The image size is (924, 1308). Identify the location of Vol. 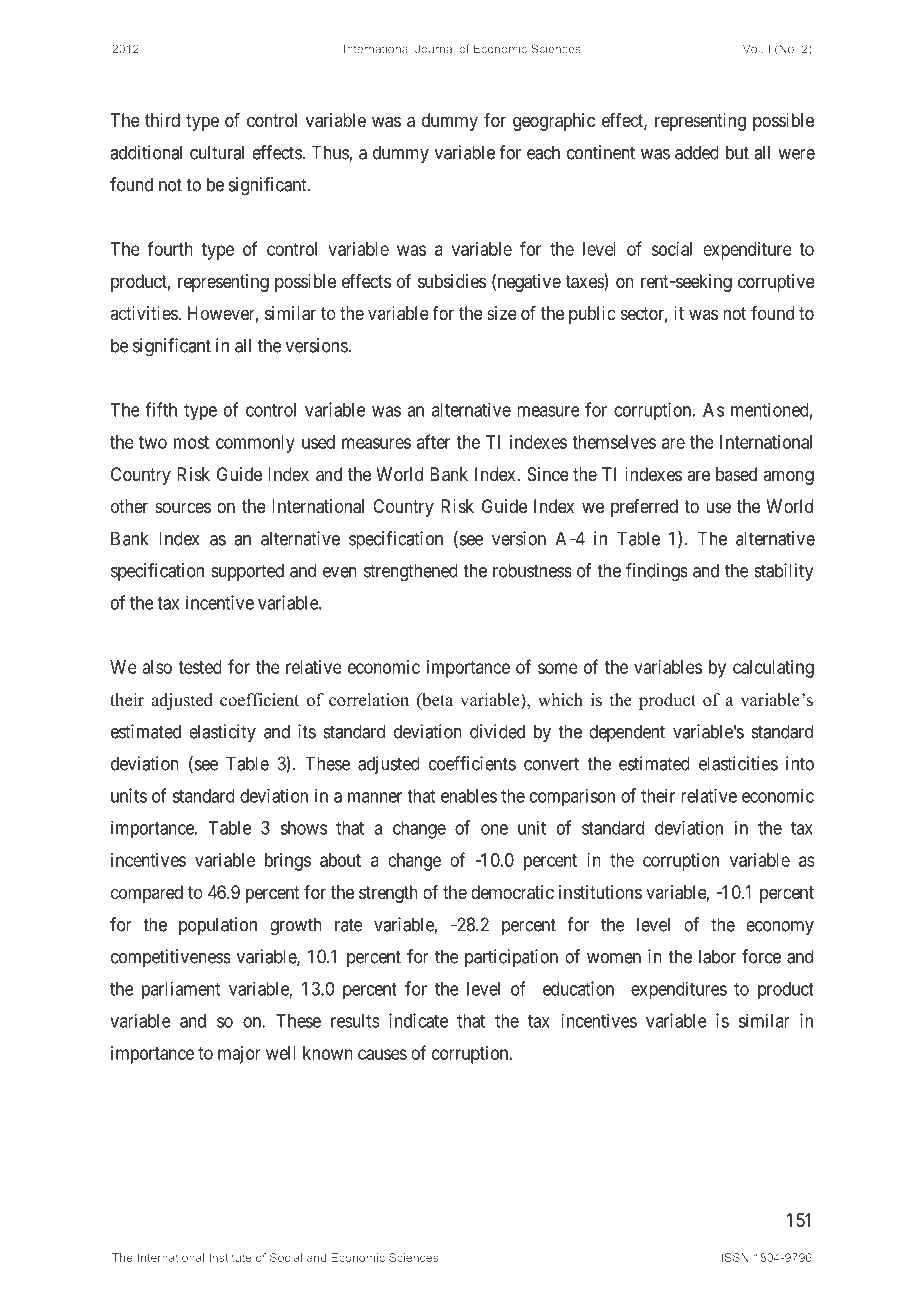
(751, 48).
